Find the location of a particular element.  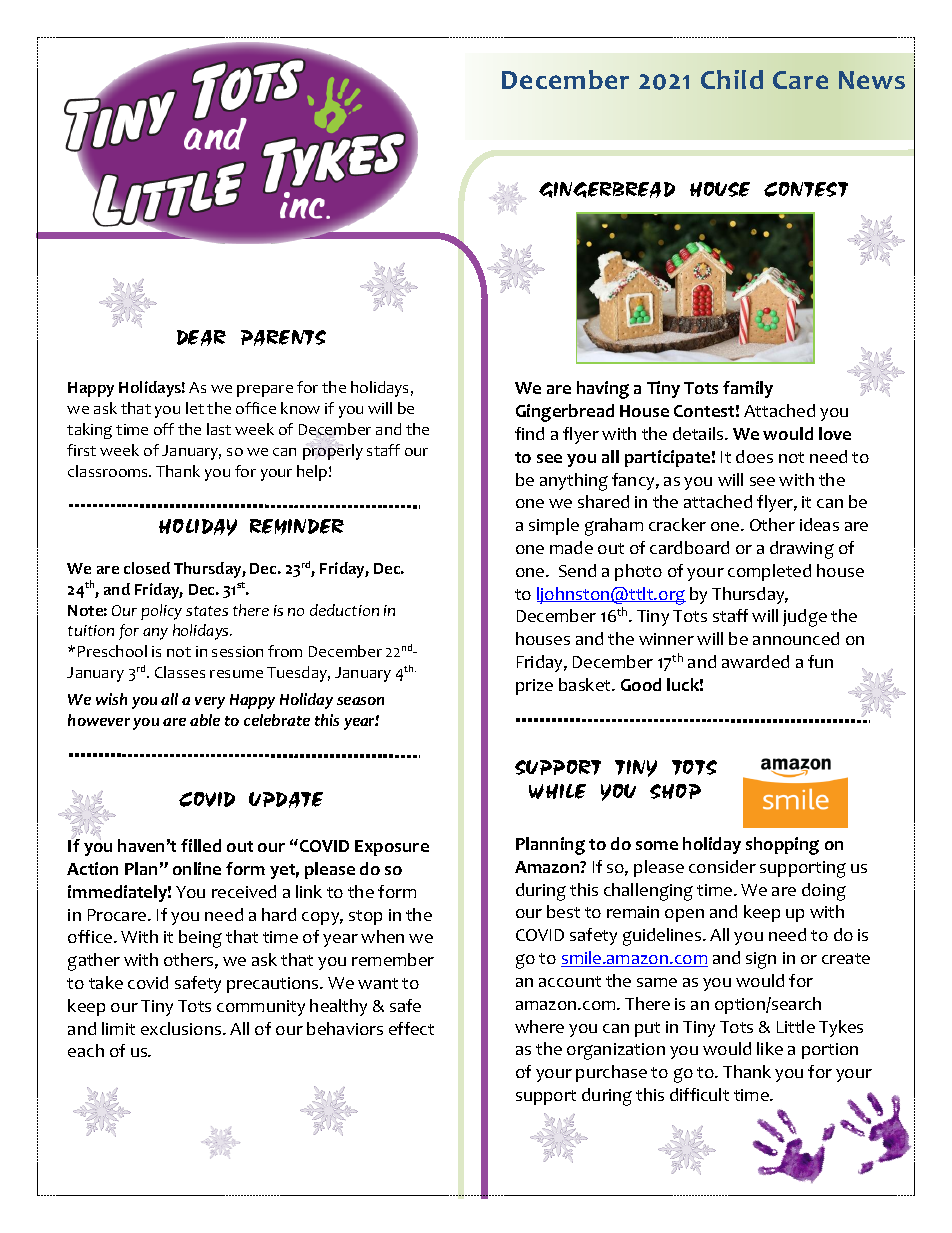

DEAR is located at coordinates (201, 338).
